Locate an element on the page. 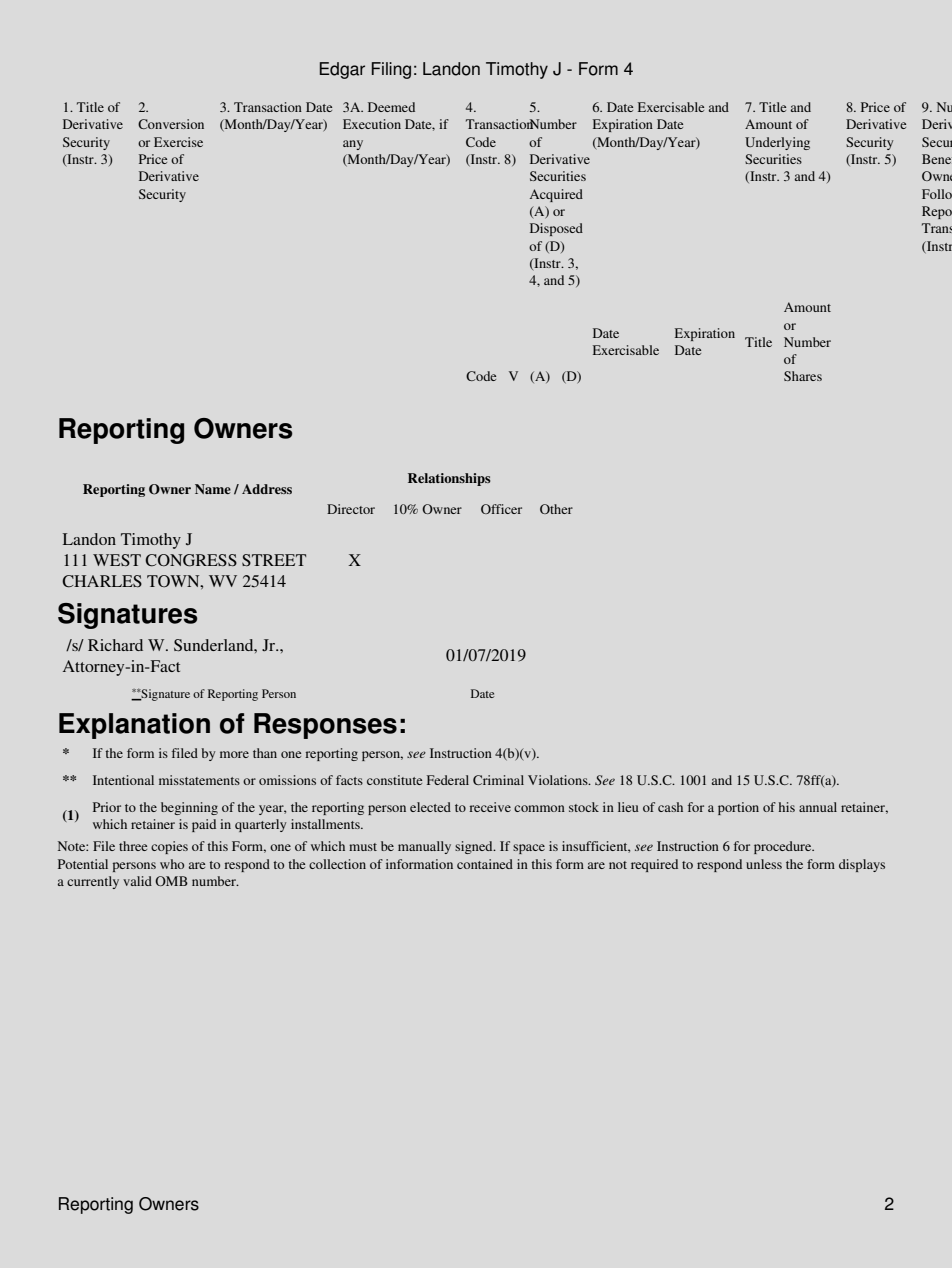 This page has height=1268, width=952. who is located at coordinates (172, 864).
